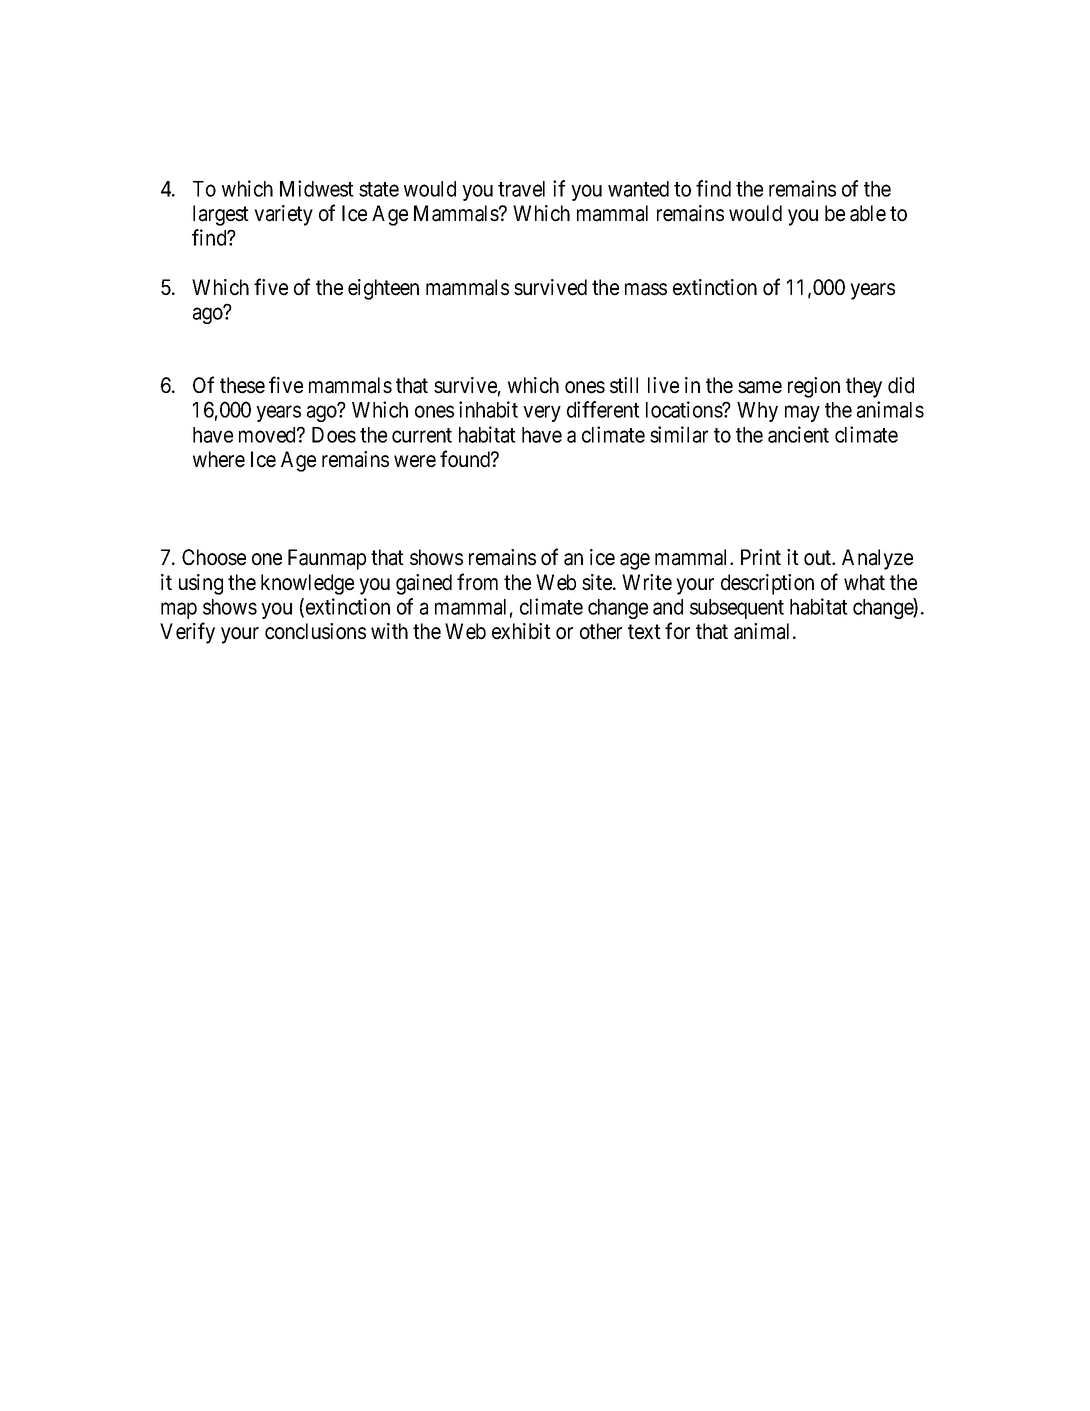  What do you see at coordinates (868, 213) in the screenshot?
I see `able` at bounding box center [868, 213].
